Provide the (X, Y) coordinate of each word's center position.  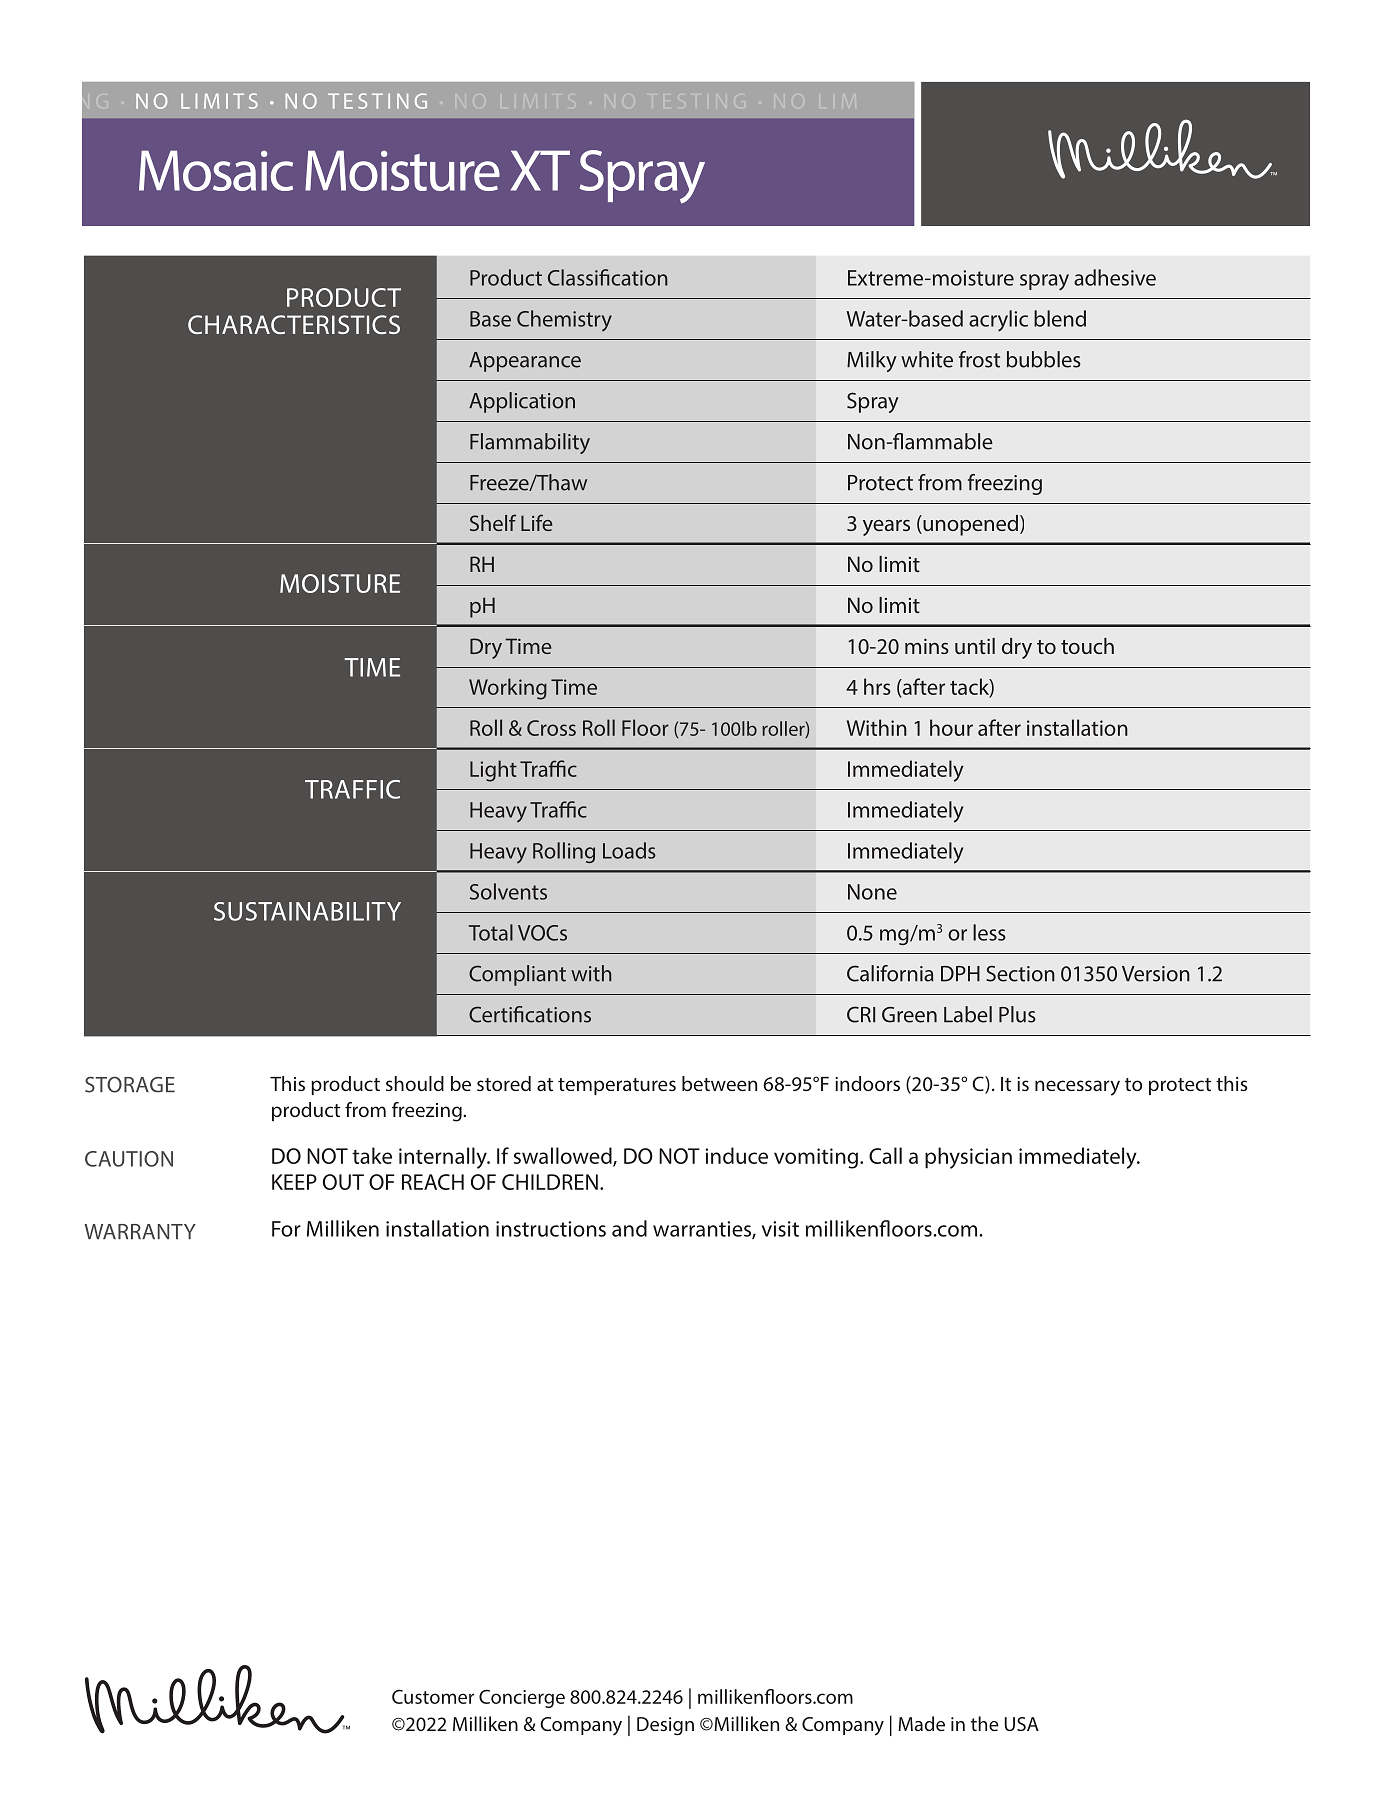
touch (1087, 646)
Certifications (530, 1014)
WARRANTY (140, 1231)
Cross (551, 728)
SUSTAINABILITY (307, 911)
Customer (433, 1696)
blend (1060, 318)
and (629, 1228)
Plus (1017, 1014)
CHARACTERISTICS (294, 324)
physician (968, 1158)
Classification (608, 277)
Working (508, 689)
